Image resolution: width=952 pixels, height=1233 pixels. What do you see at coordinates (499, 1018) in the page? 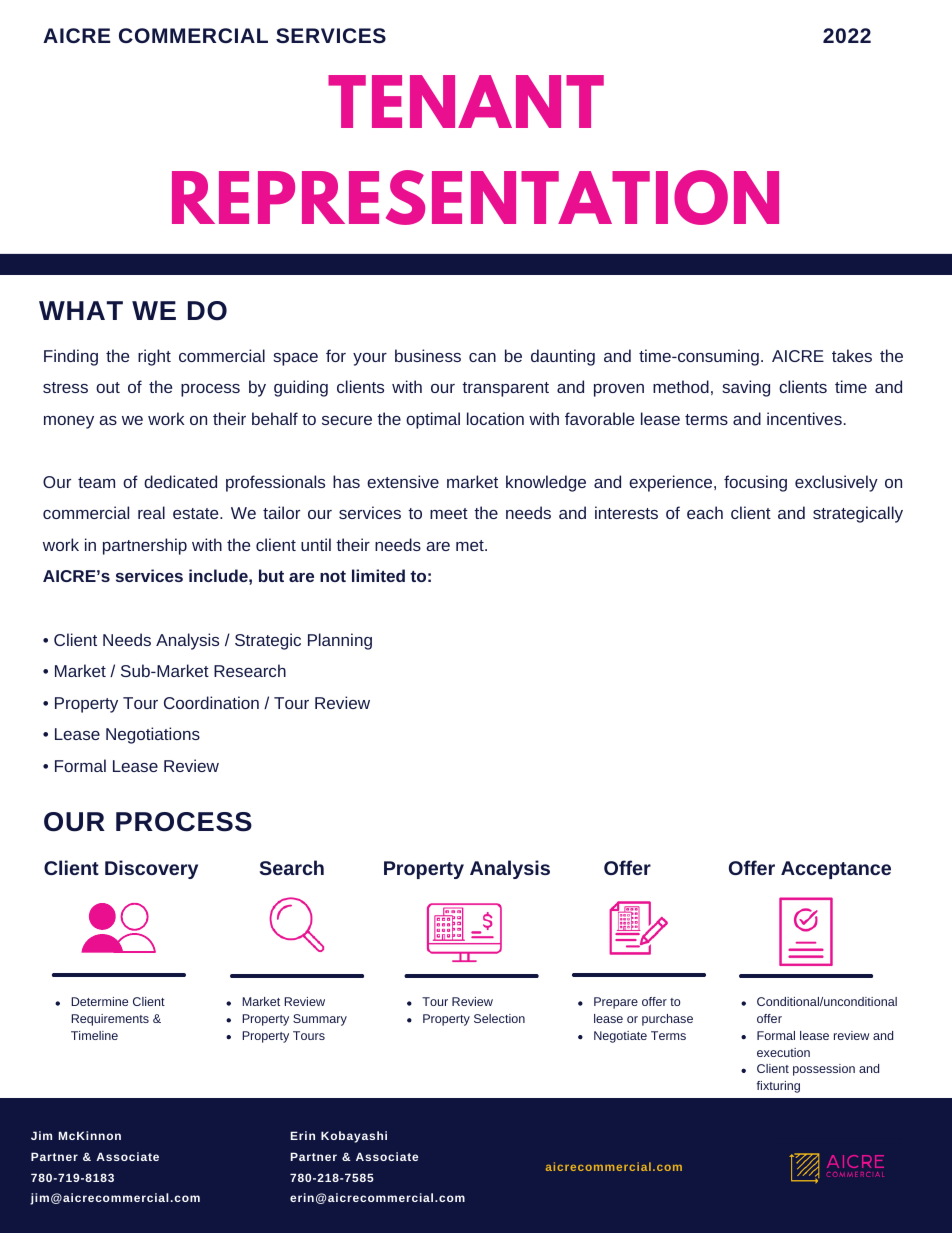
I see `Selection` at bounding box center [499, 1018].
